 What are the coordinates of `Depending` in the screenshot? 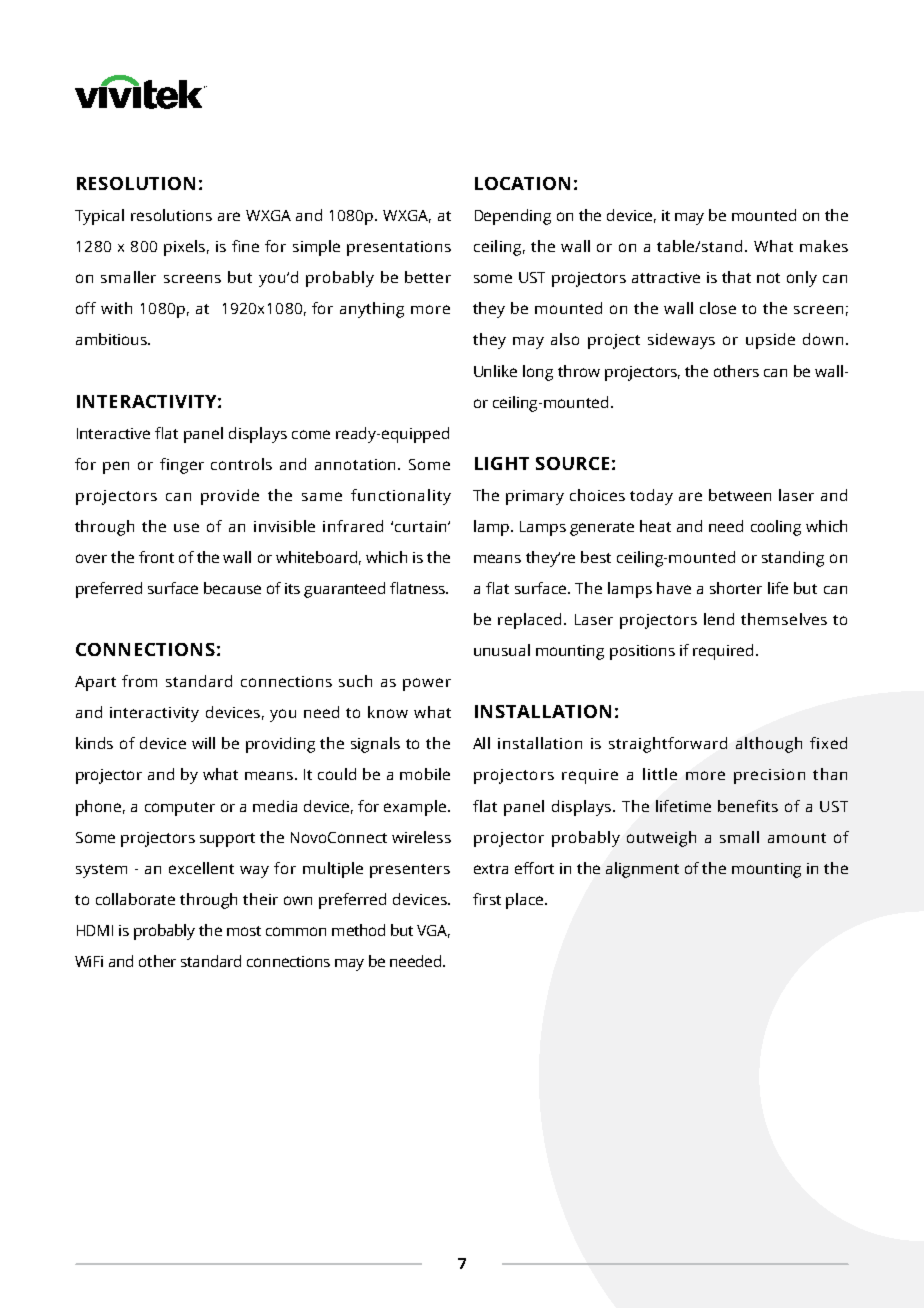 It's located at (513, 217).
